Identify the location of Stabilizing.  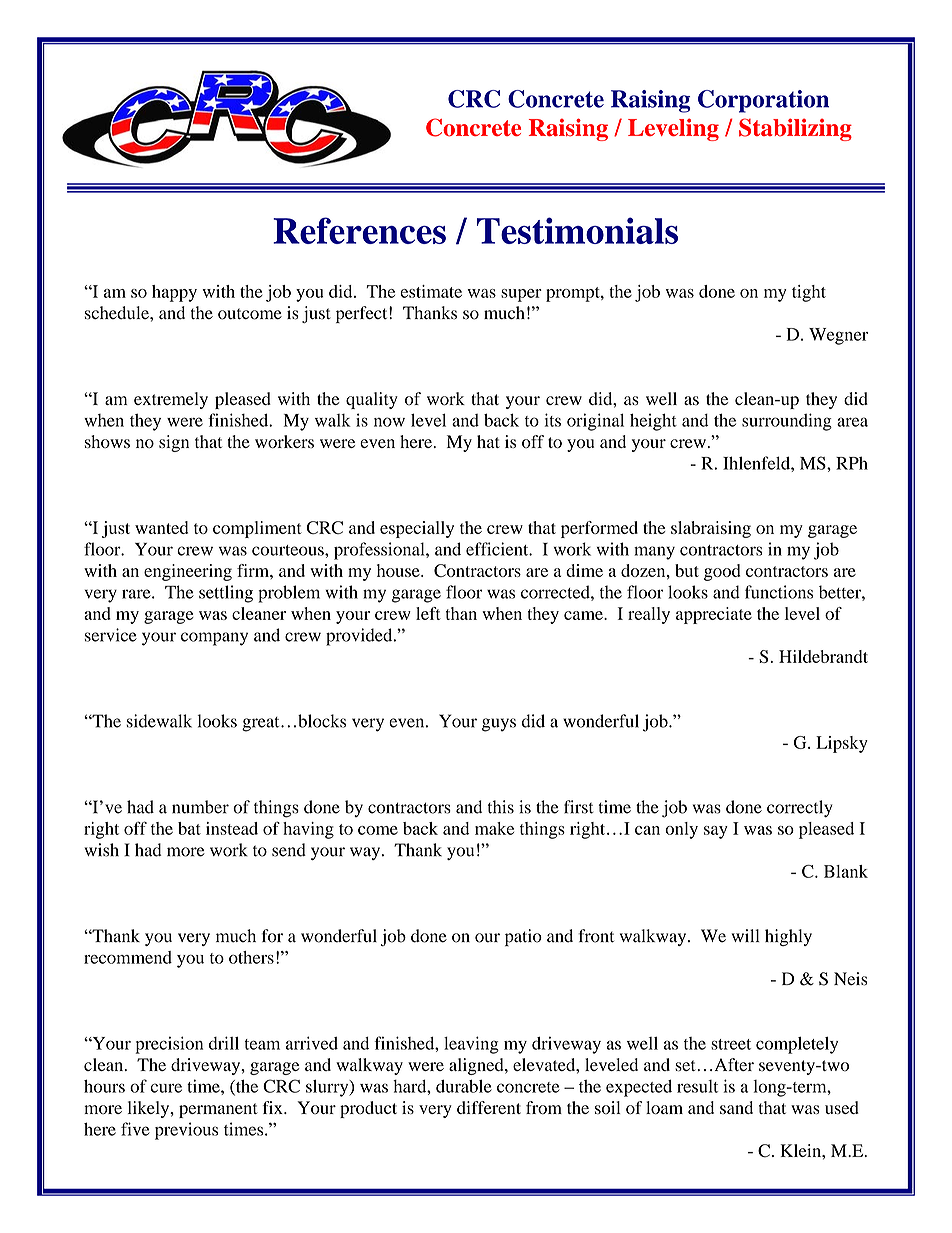
(795, 129).
